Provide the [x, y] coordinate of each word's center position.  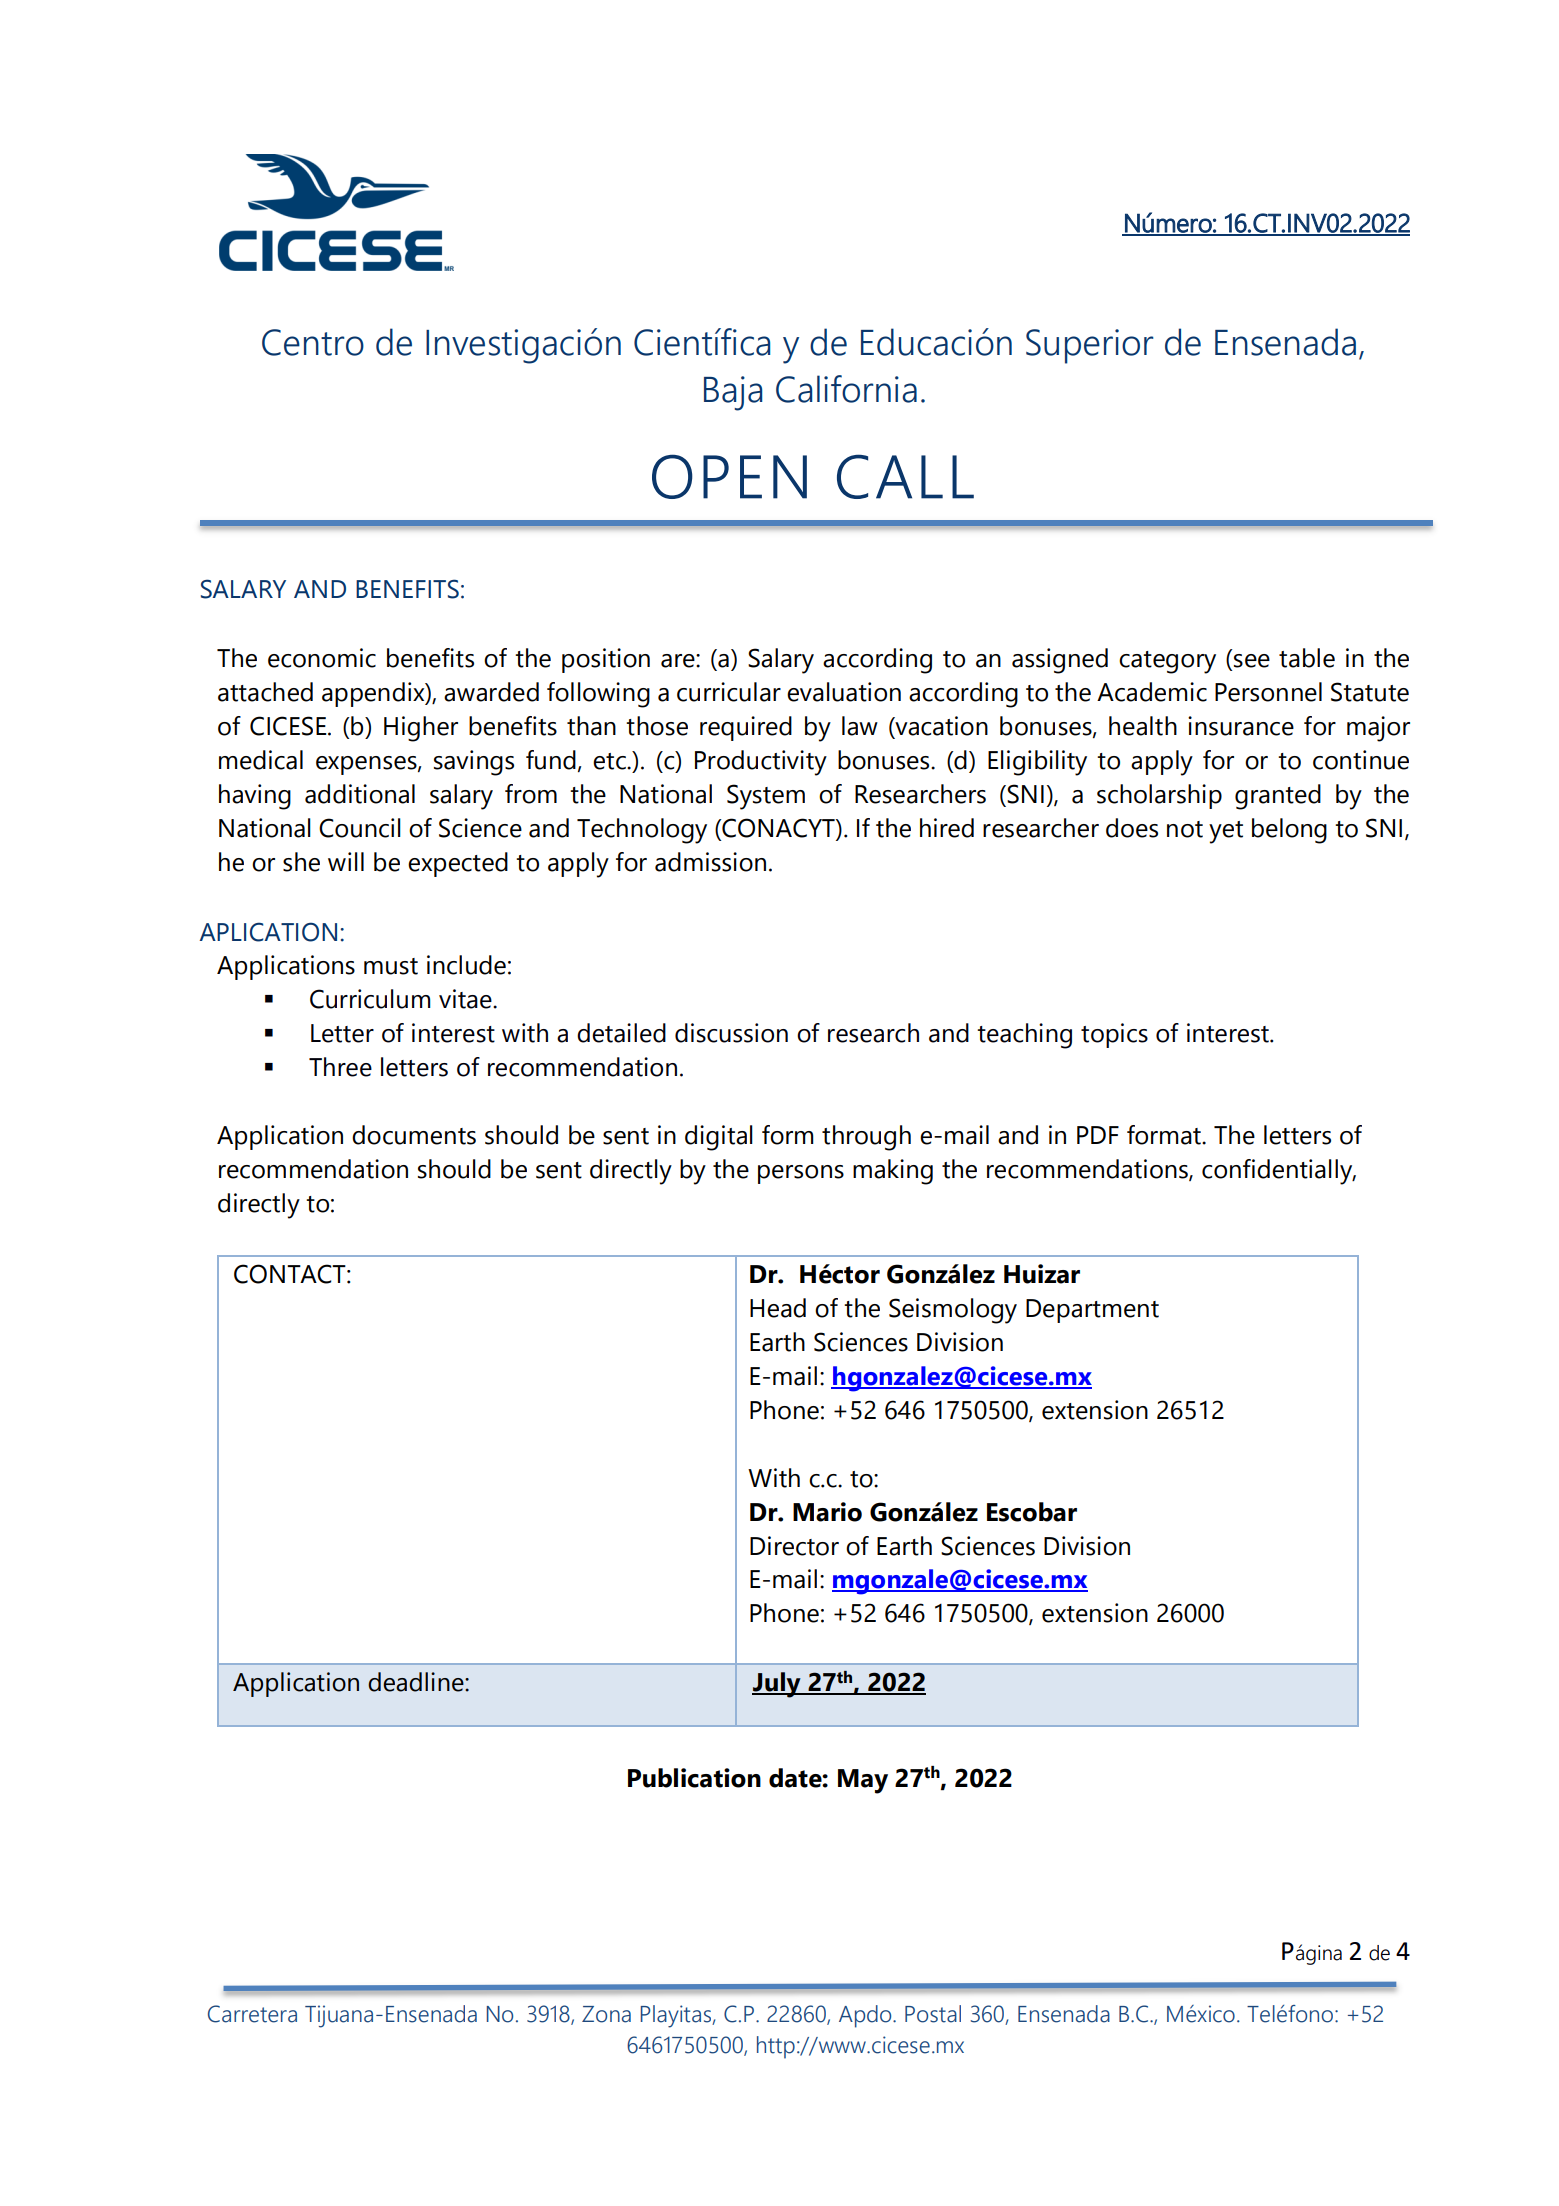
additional [360, 794]
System [766, 797]
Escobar [1032, 1512]
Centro [313, 342]
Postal [933, 2014]
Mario [827, 1512]
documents [414, 1135]
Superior [1090, 346]
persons [801, 1174]
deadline [417, 1682]
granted [1278, 797]
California [846, 389]
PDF [1098, 1135]
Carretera [252, 2014]
